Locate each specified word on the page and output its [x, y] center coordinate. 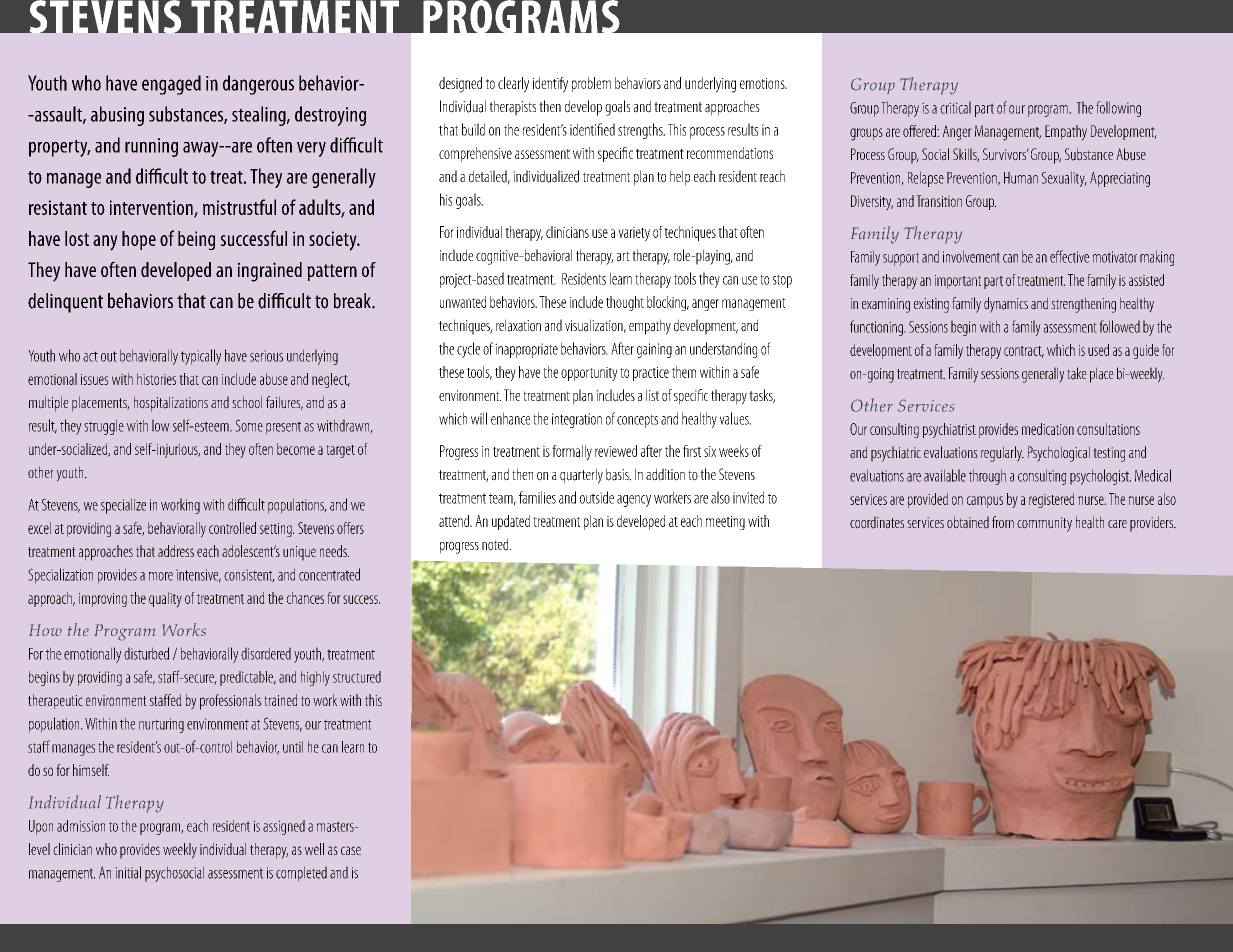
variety [634, 234]
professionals [230, 702]
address [176, 551]
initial [128, 872]
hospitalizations [171, 404]
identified [592, 129]
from [1003, 522]
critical [955, 107]
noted [496, 544]
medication [1048, 429]
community [1044, 524]
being [196, 240]
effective [1069, 256]
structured [357, 677]
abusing [117, 116]
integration [577, 420]
